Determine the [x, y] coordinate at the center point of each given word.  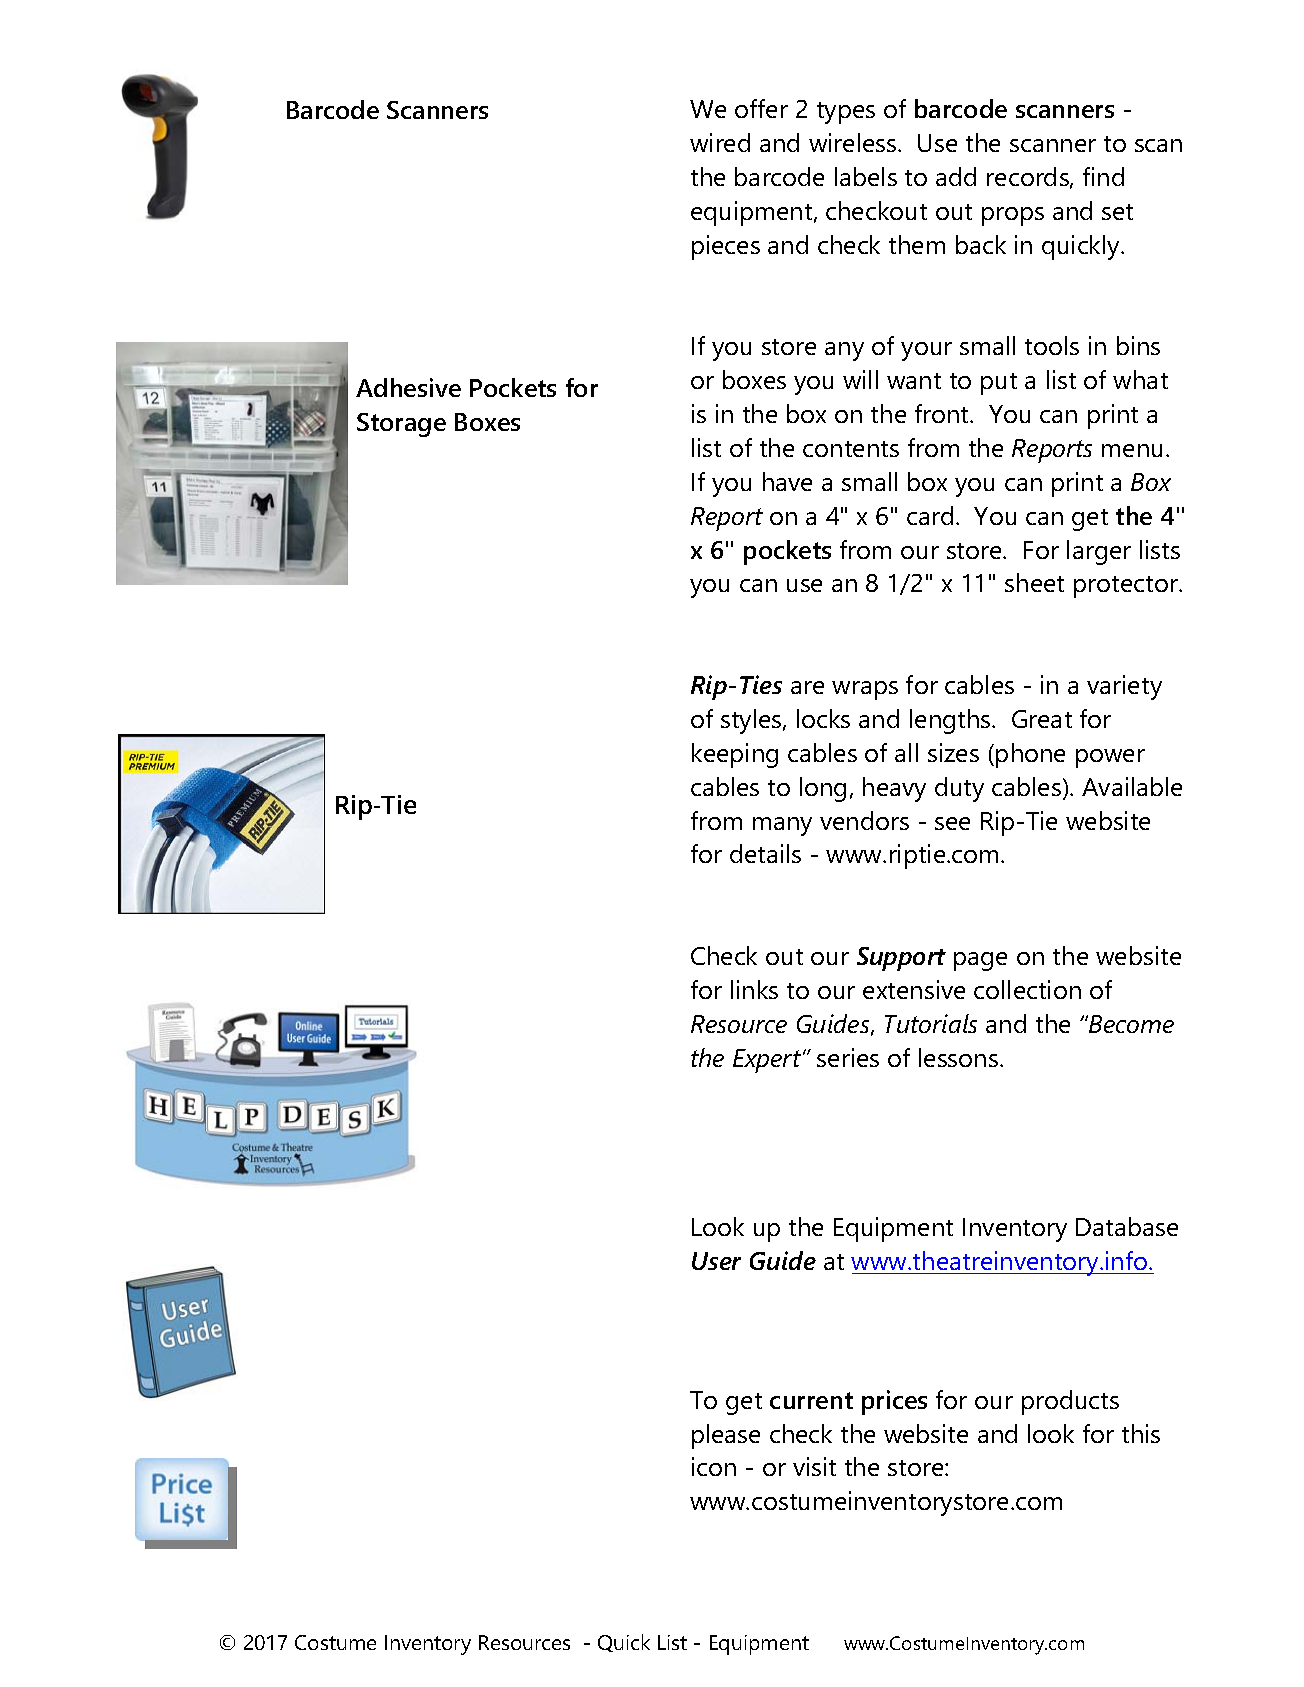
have [787, 481]
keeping [735, 755]
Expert [768, 1061]
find [1103, 176]
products [1070, 1402]
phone [1030, 755]
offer [761, 108]
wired [720, 142]
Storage [401, 425]
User [716, 1261]
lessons [960, 1057]
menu [1132, 450]
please [726, 1436]
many [782, 826]
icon [714, 1466]
